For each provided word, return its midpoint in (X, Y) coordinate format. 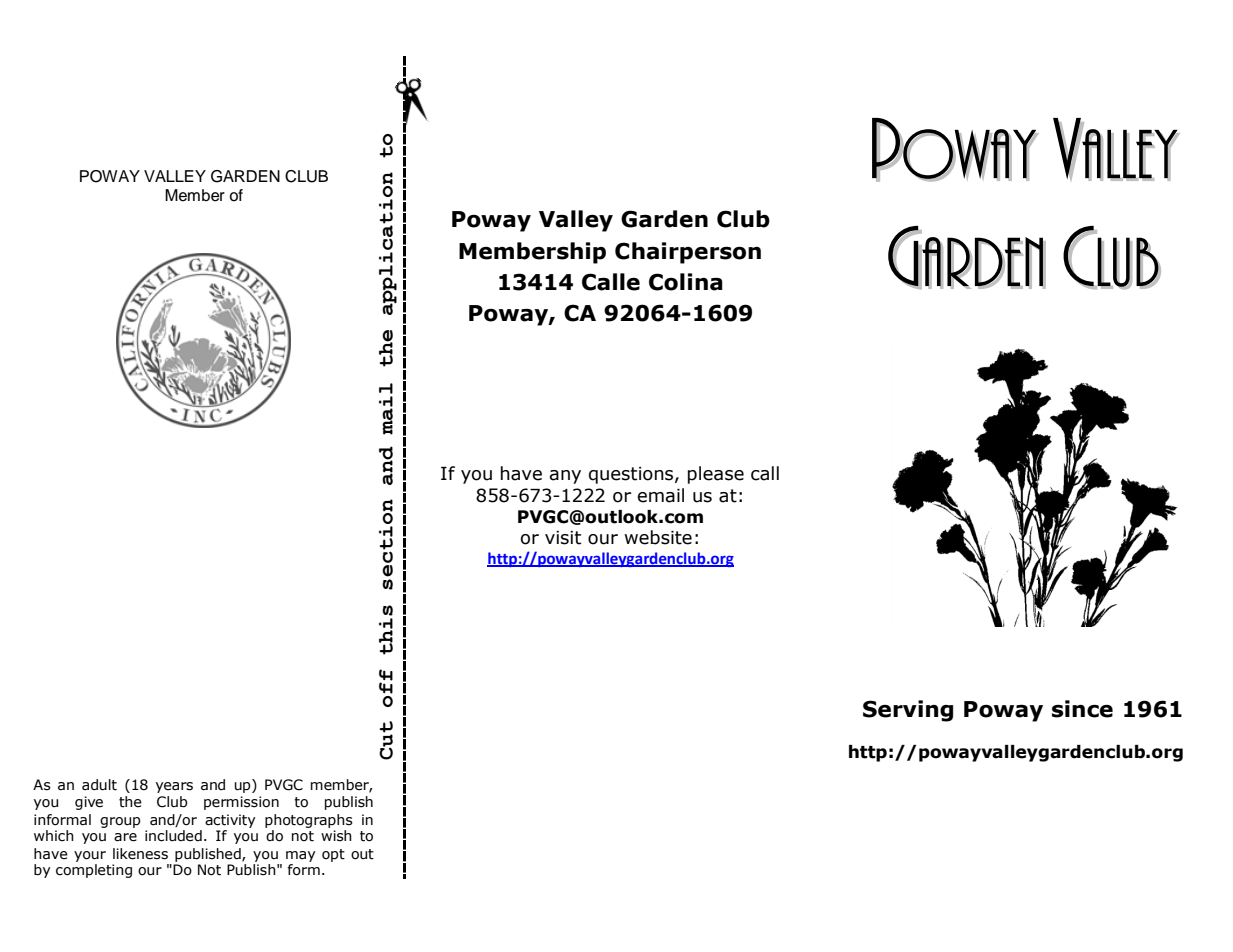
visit (563, 538)
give (89, 803)
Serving (908, 711)
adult (99, 785)
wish (336, 836)
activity (230, 821)
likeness (140, 854)
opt (333, 855)
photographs (309, 821)
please (716, 475)
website (658, 537)
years (174, 787)
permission (241, 803)
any (565, 477)
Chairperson (688, 253)
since (1082, 709)
